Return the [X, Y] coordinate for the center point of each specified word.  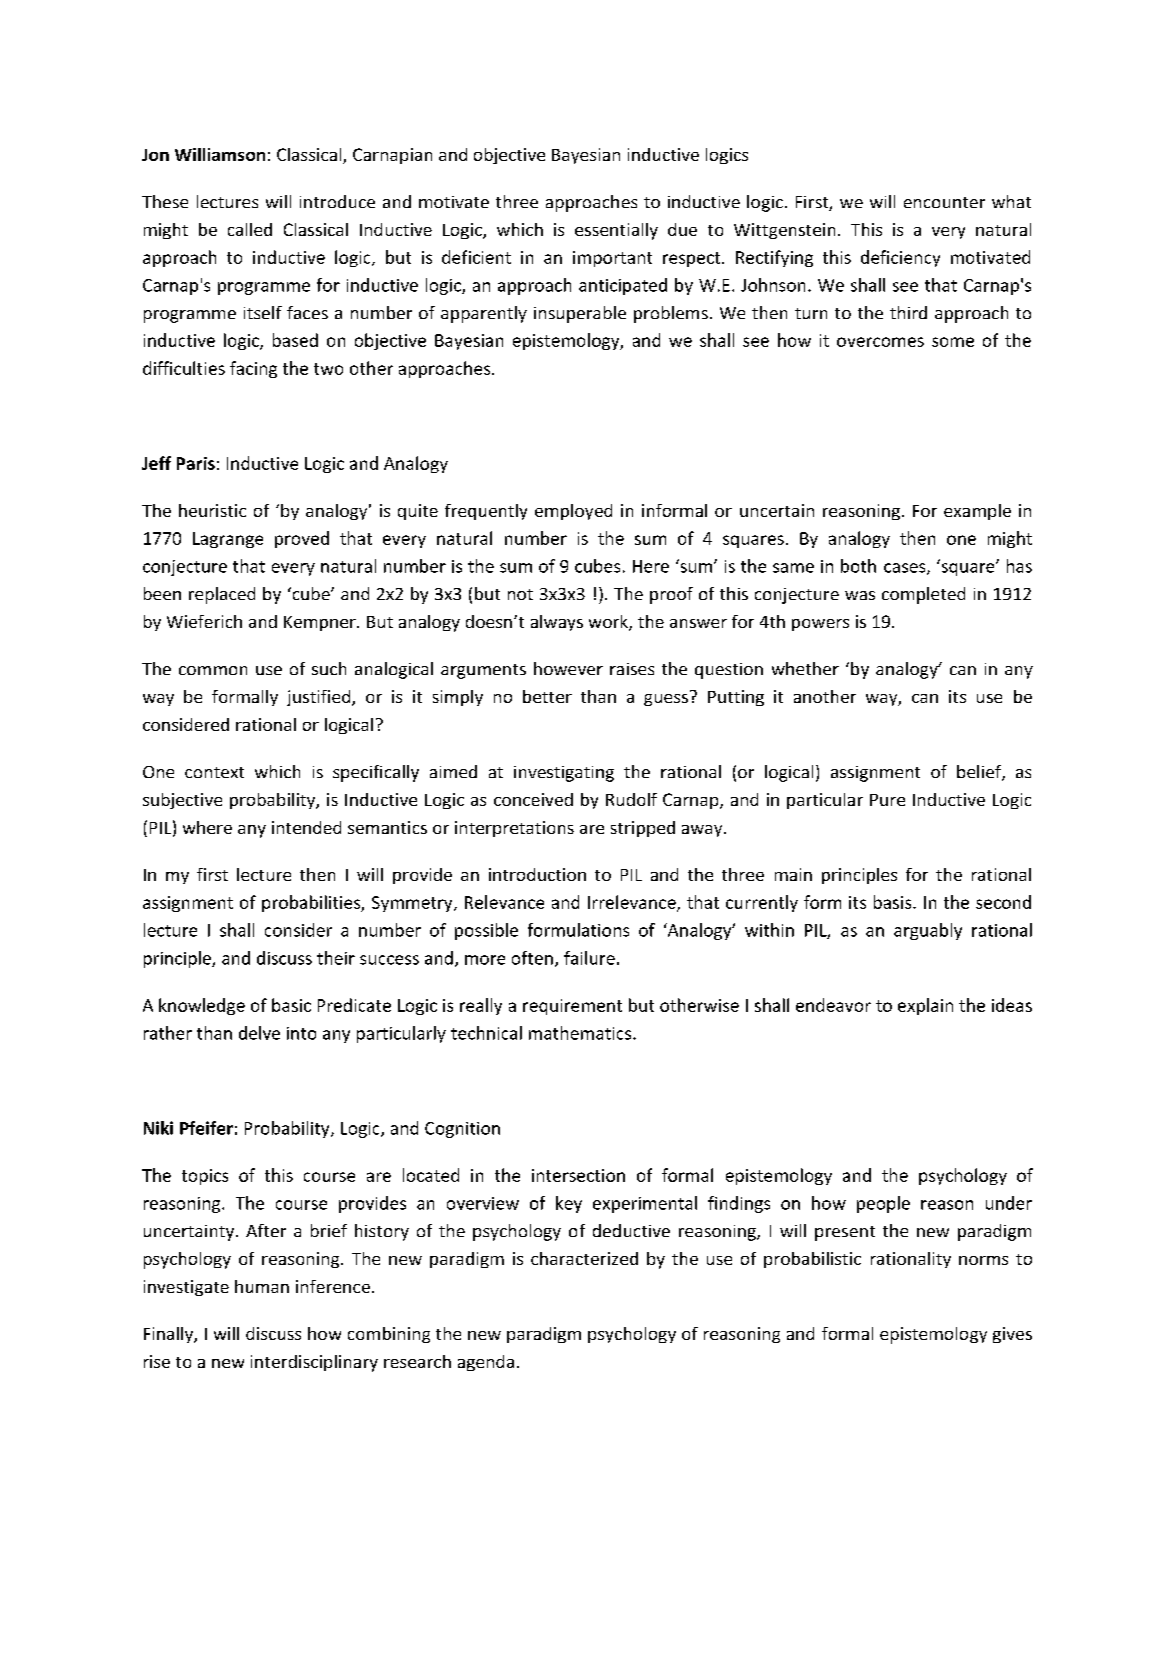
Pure [887, 800]
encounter [944, 202]
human [262, 1286]
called [250, 229]
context [214, 772]
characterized [584, 1258]
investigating [564, 774]
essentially [616, 231]
